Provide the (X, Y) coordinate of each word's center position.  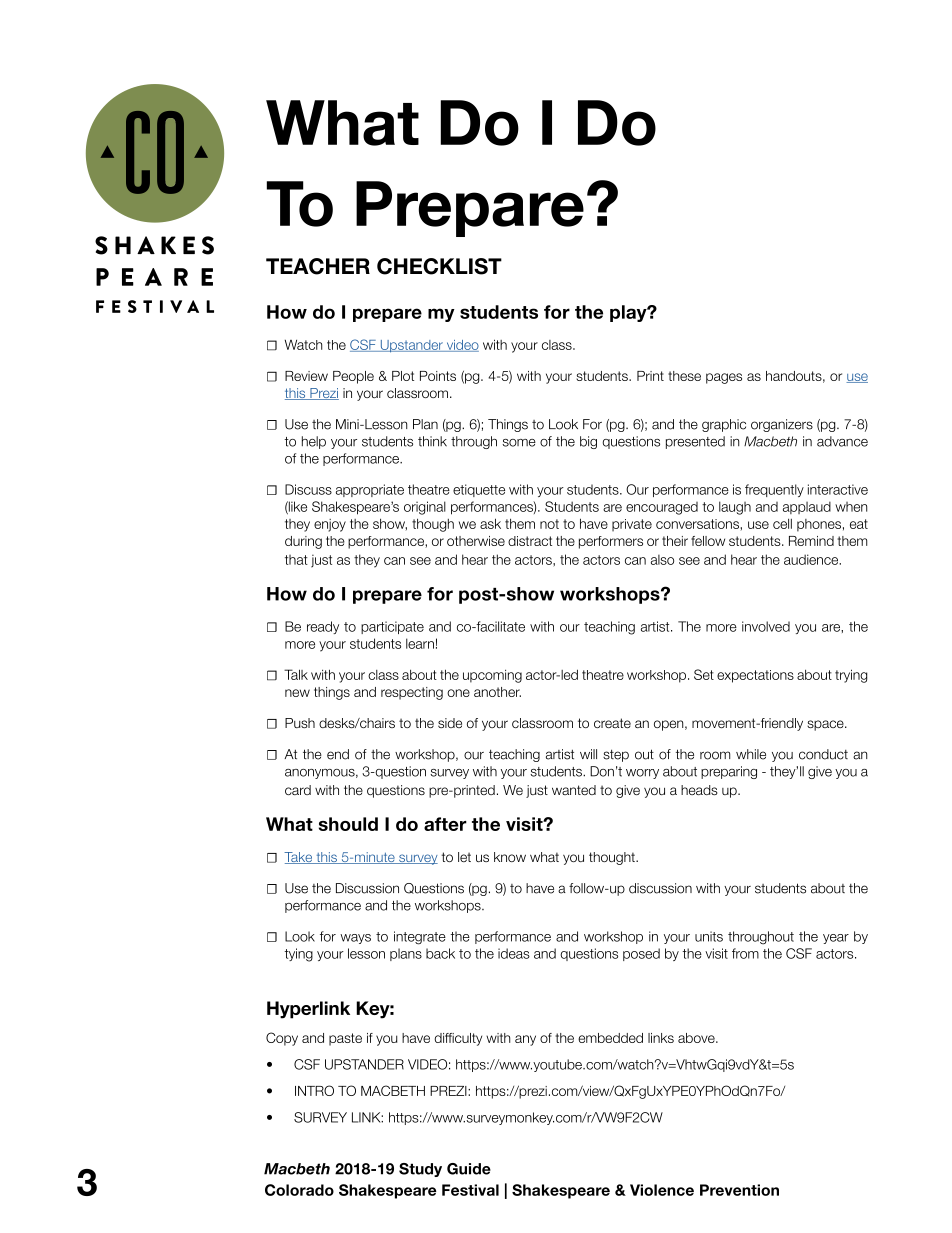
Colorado (299, 1190)
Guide (469, 1169)
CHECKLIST (439, 266)
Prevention (739, 1190)
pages (724, 378)
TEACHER (318, 266)
